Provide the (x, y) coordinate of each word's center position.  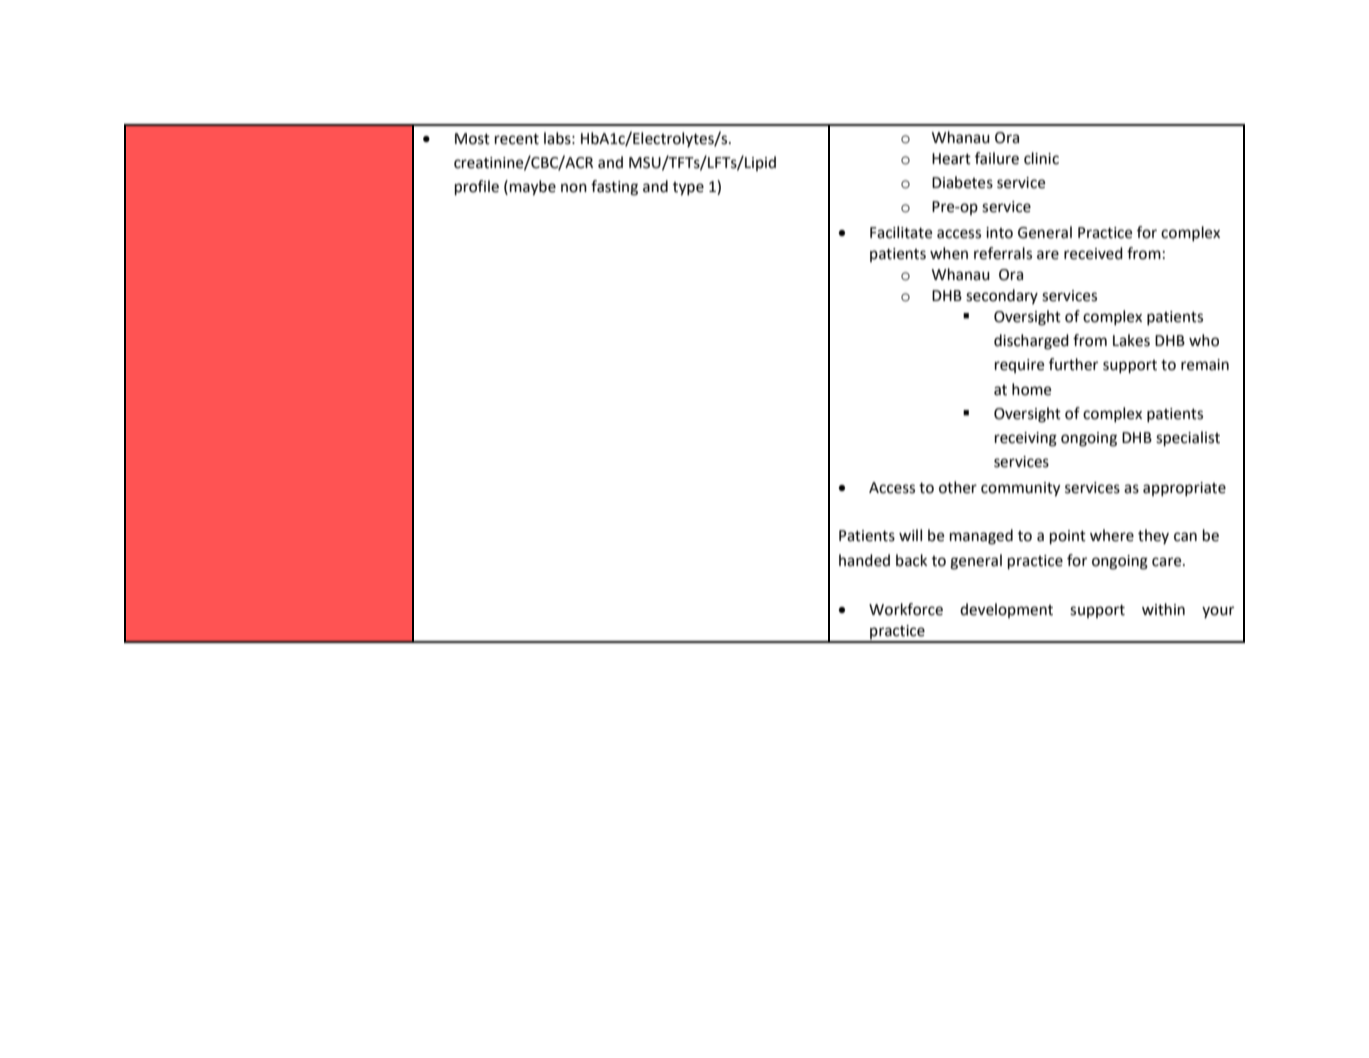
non (574, 188)
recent (517, 139)
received (1093, 253)
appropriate (1184, 489)
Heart (951, 159)
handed (864, 560)
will (910, 535)
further (1073, 364)
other (958, 487)
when (949, 253)
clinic (1041, 158)
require (1019, 366)
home (1031, 389)
